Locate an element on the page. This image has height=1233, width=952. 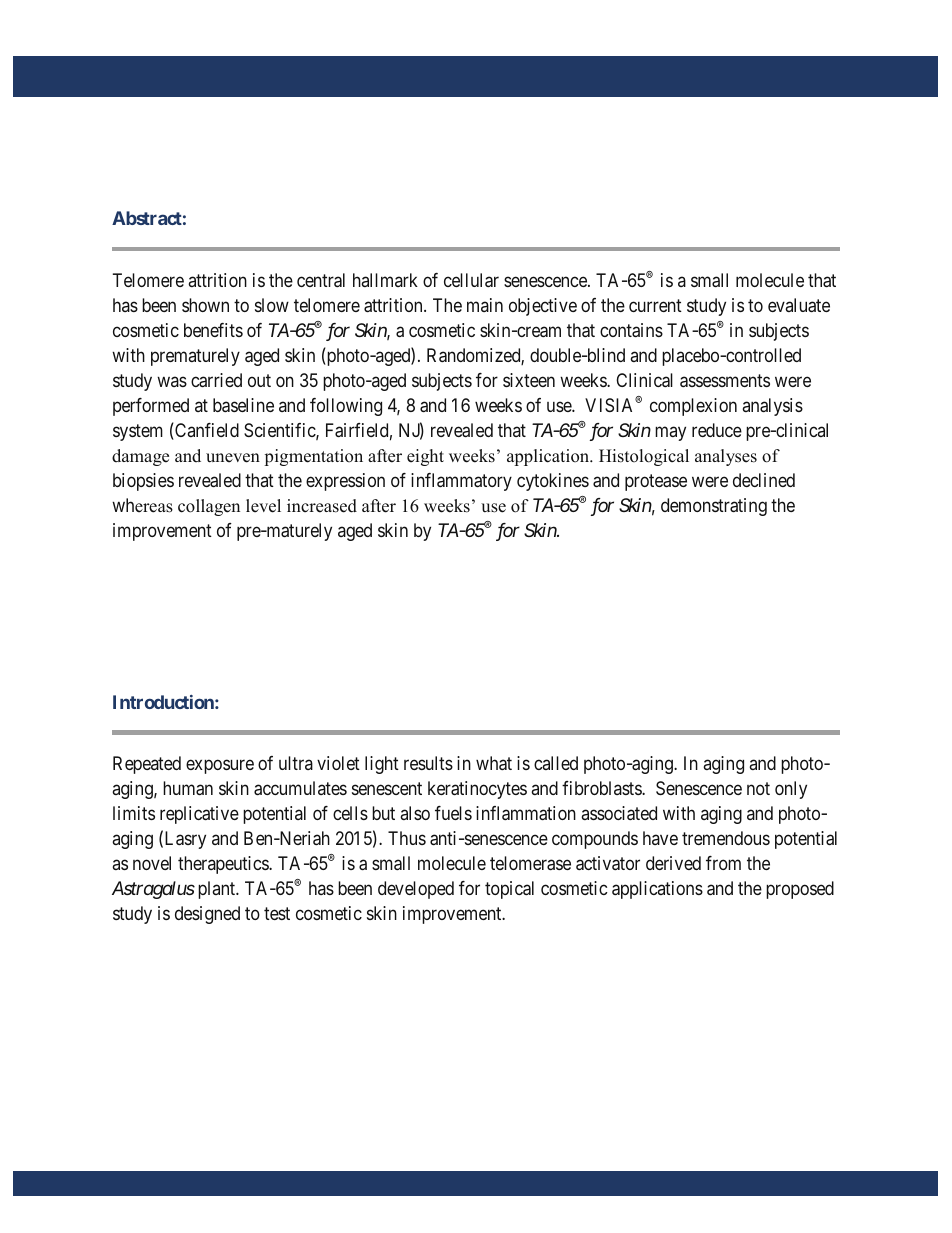
from is located at coordinates (723, 863).
